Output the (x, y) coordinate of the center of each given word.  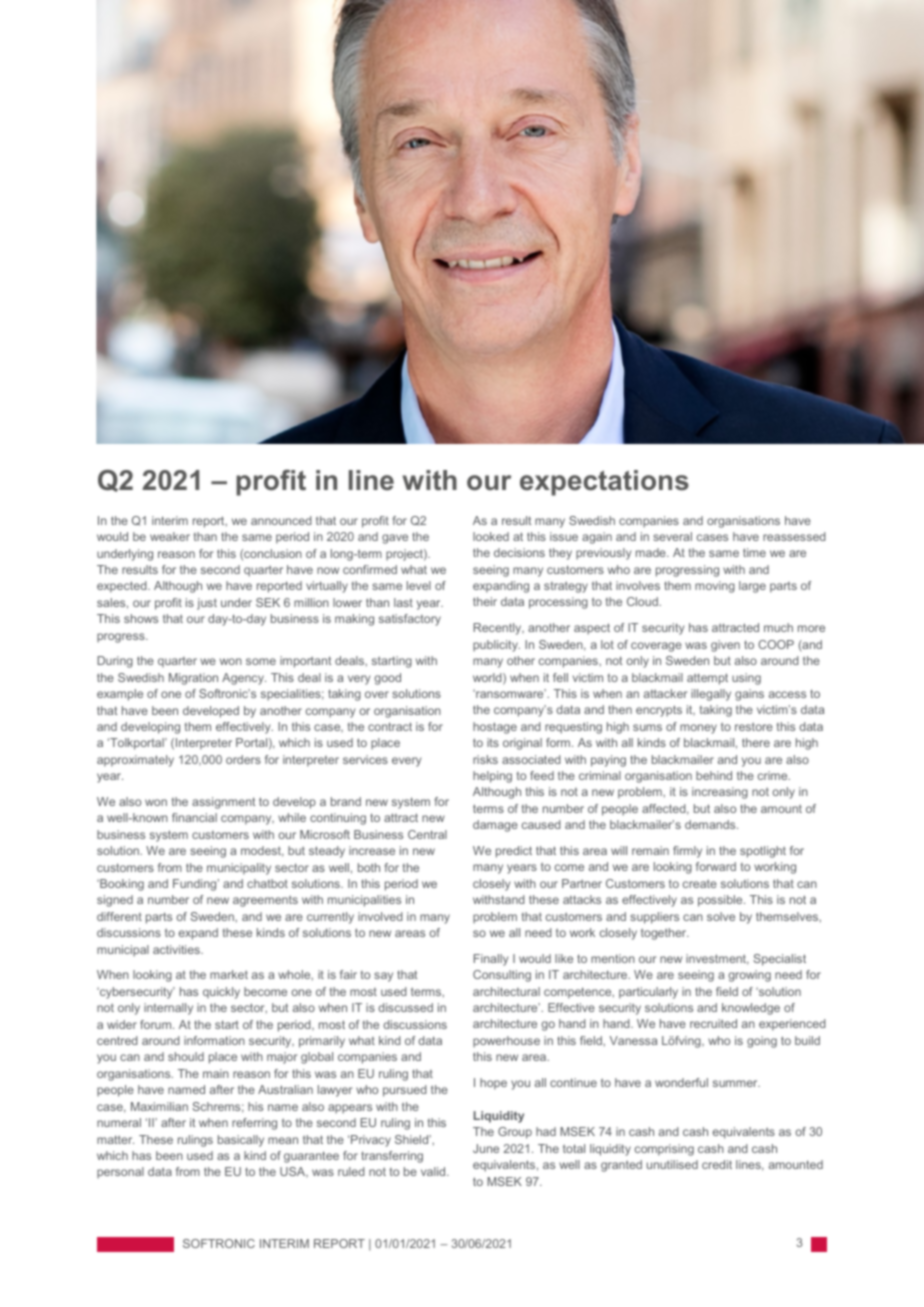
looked (491, 536)
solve (721, 916)
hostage (495, 728)
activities (177, 949)
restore (754, 726)
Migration (193, 679)
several (672, 536)
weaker (170, 536)
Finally (491, 960)
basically (241, 1141)
